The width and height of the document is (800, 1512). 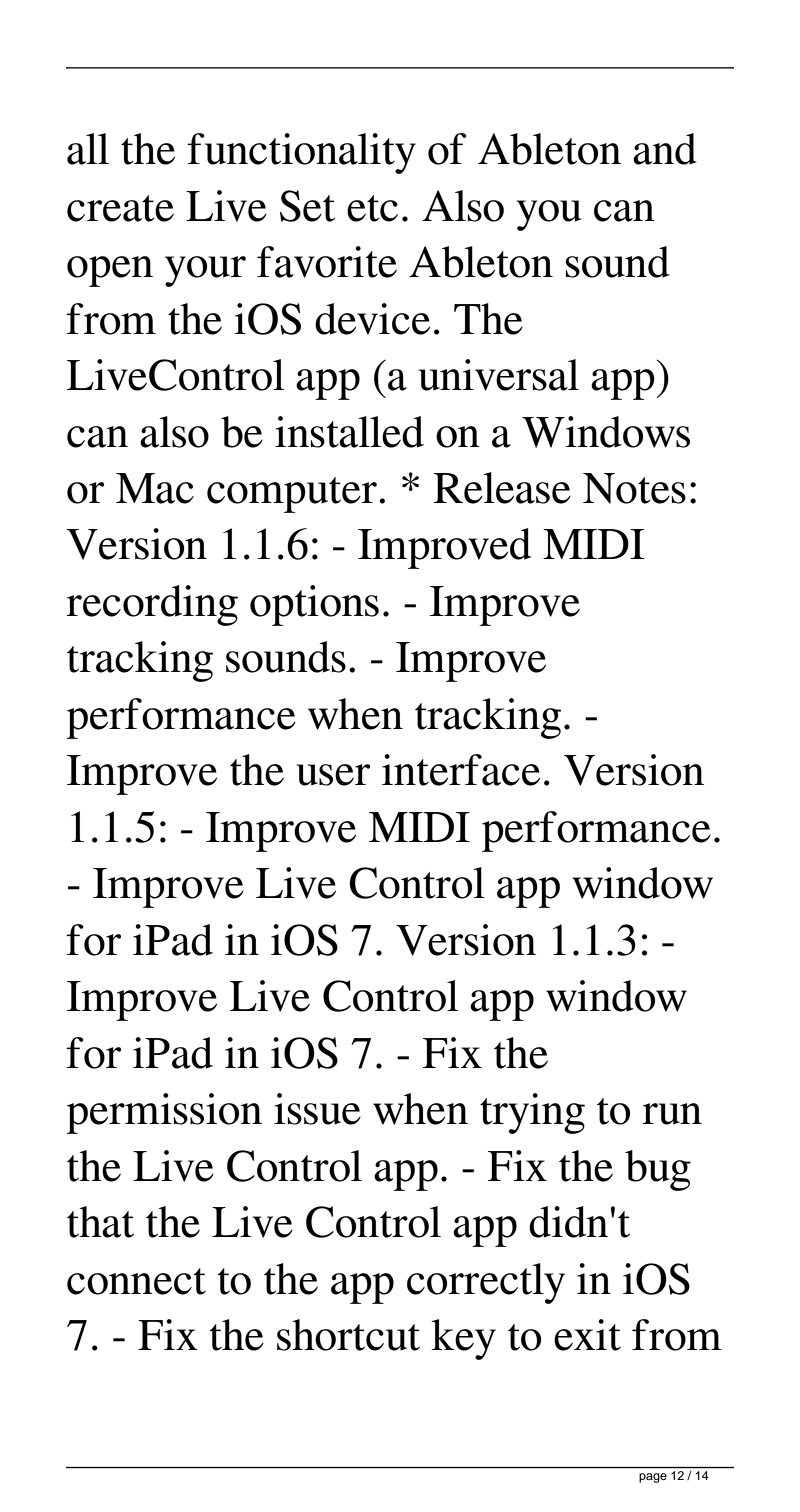 I want to click on options, so click(x=314, y=605).
